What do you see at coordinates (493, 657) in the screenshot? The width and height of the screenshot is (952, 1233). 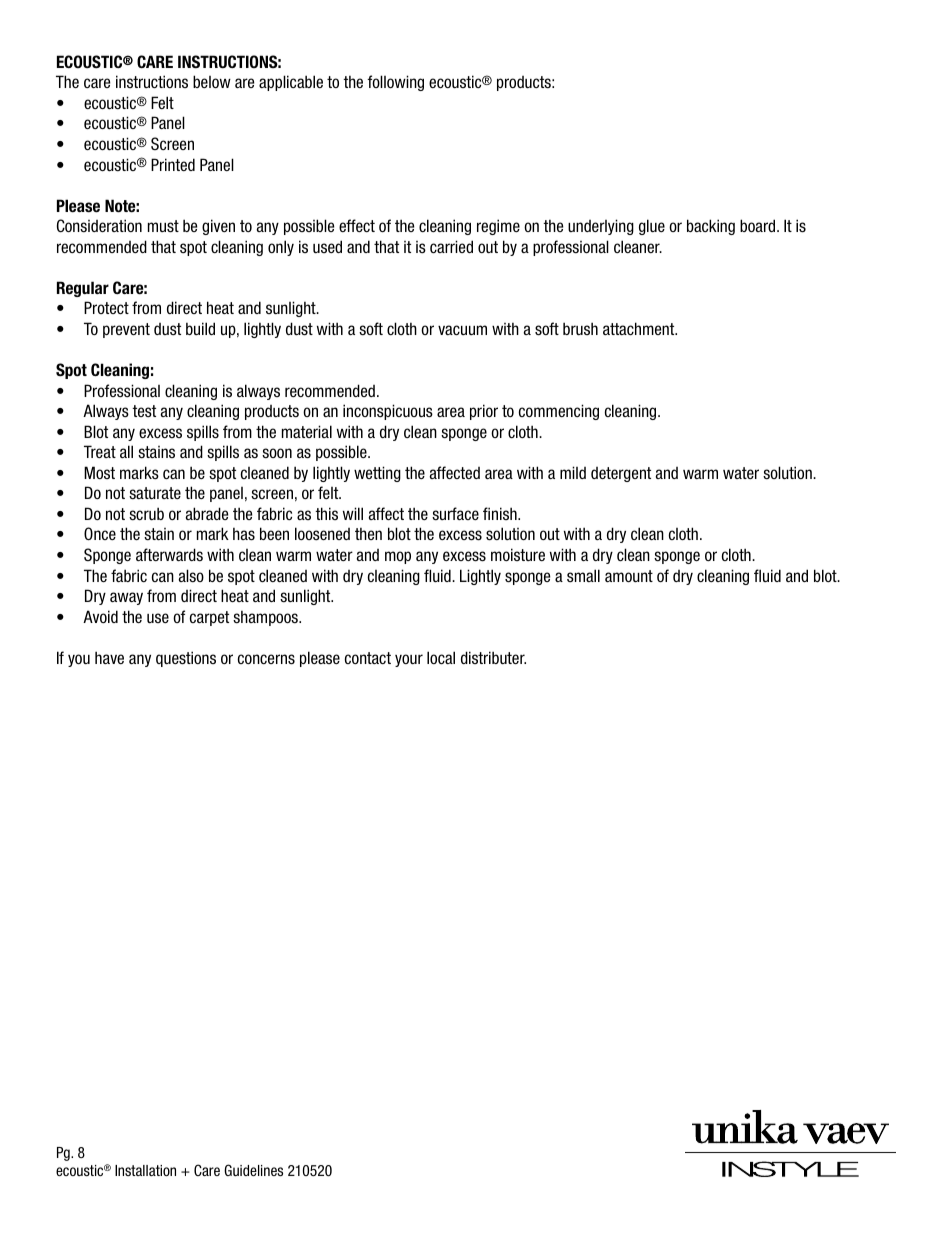 I see `distributer` at bounding box center [493, 657].
